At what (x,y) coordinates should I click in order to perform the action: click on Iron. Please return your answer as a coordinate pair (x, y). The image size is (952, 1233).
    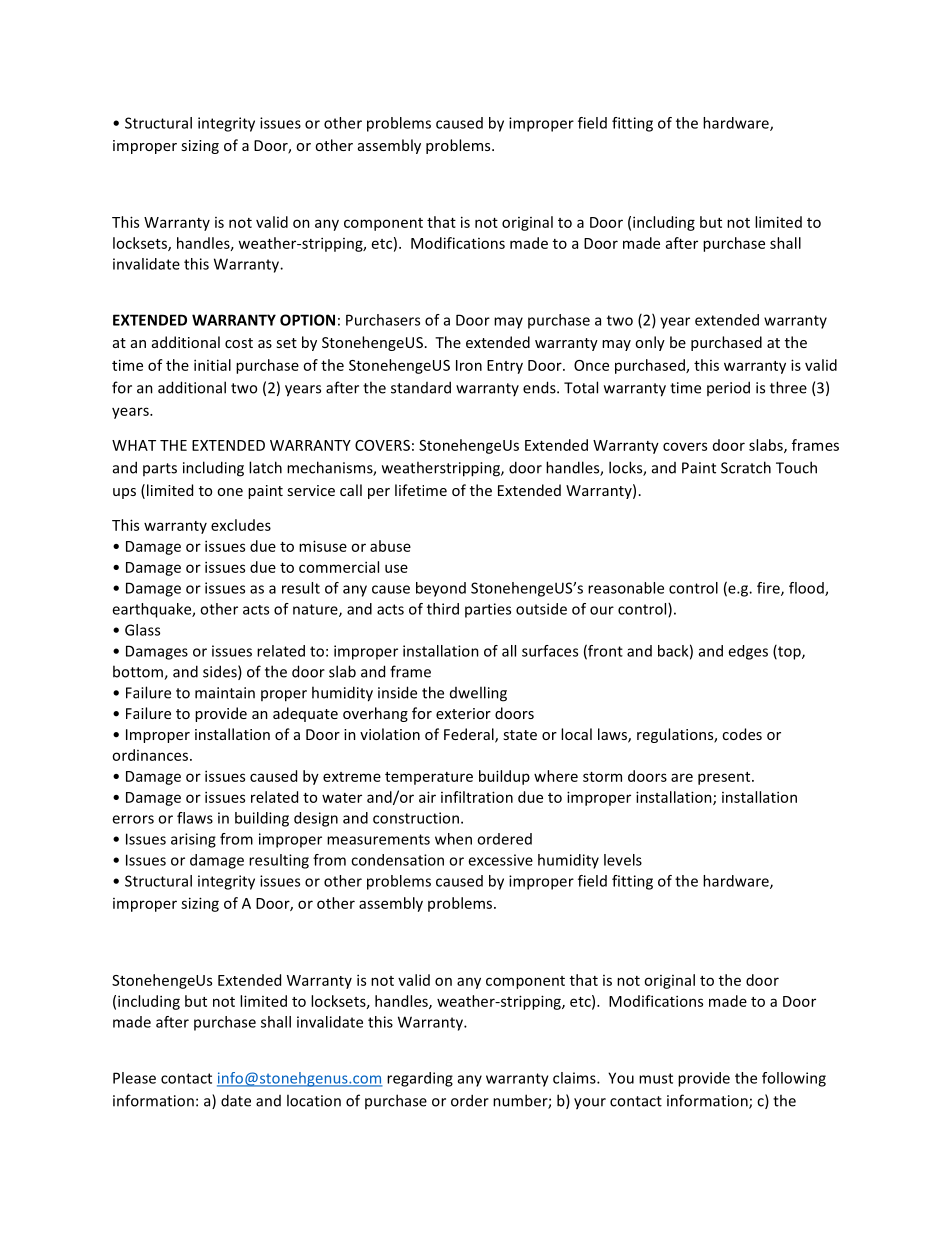
    Looking at the image, I should click on (469, 365).
